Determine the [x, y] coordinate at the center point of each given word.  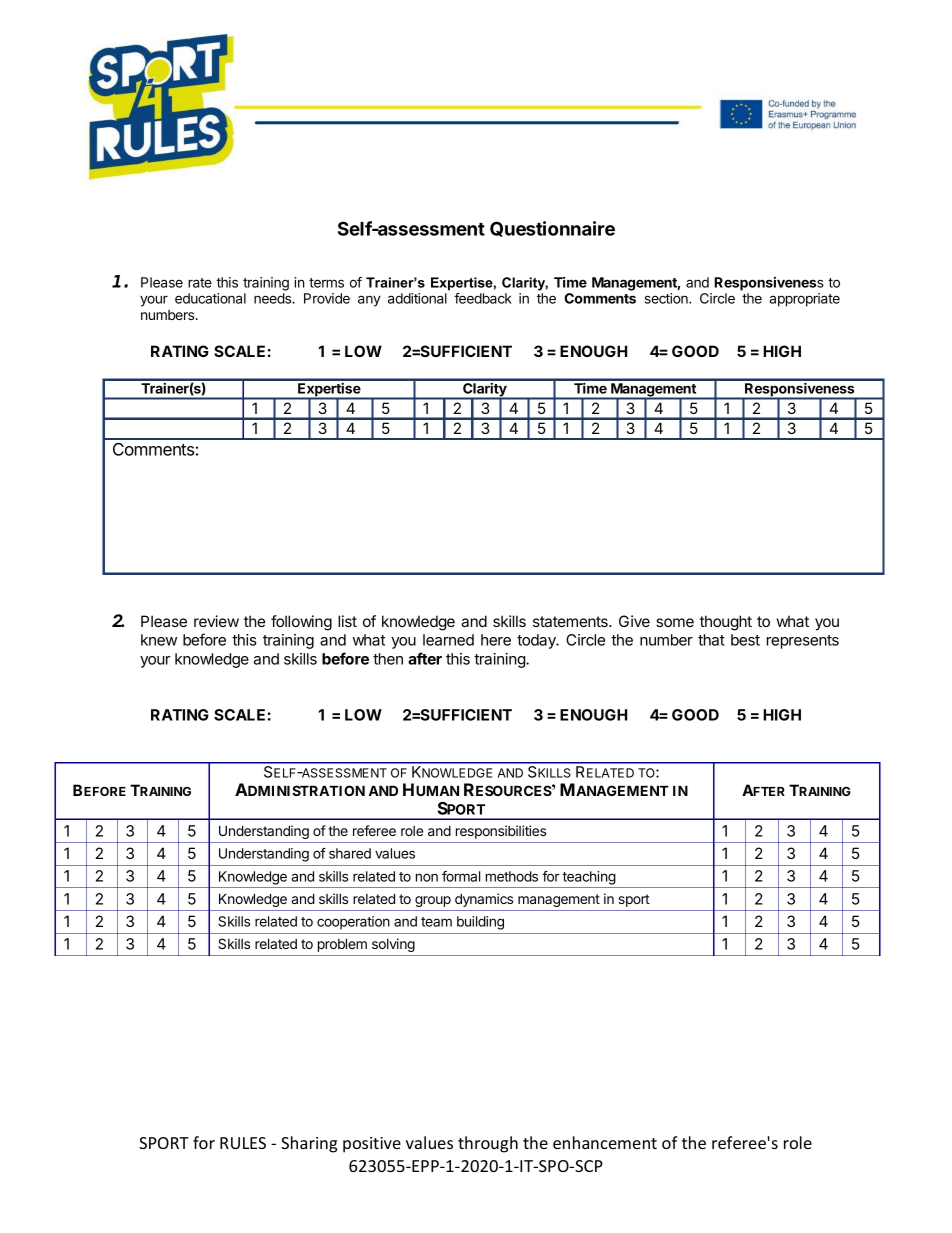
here [496, 640]
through [488, 1144]
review [216, 621]
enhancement [605, 1142]
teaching [589, 878]
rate [200, 283]
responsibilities [501, 832]
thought [726, 623]
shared [350, 853]
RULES [243, 1143]
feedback [483, 298]
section [667, 298]
